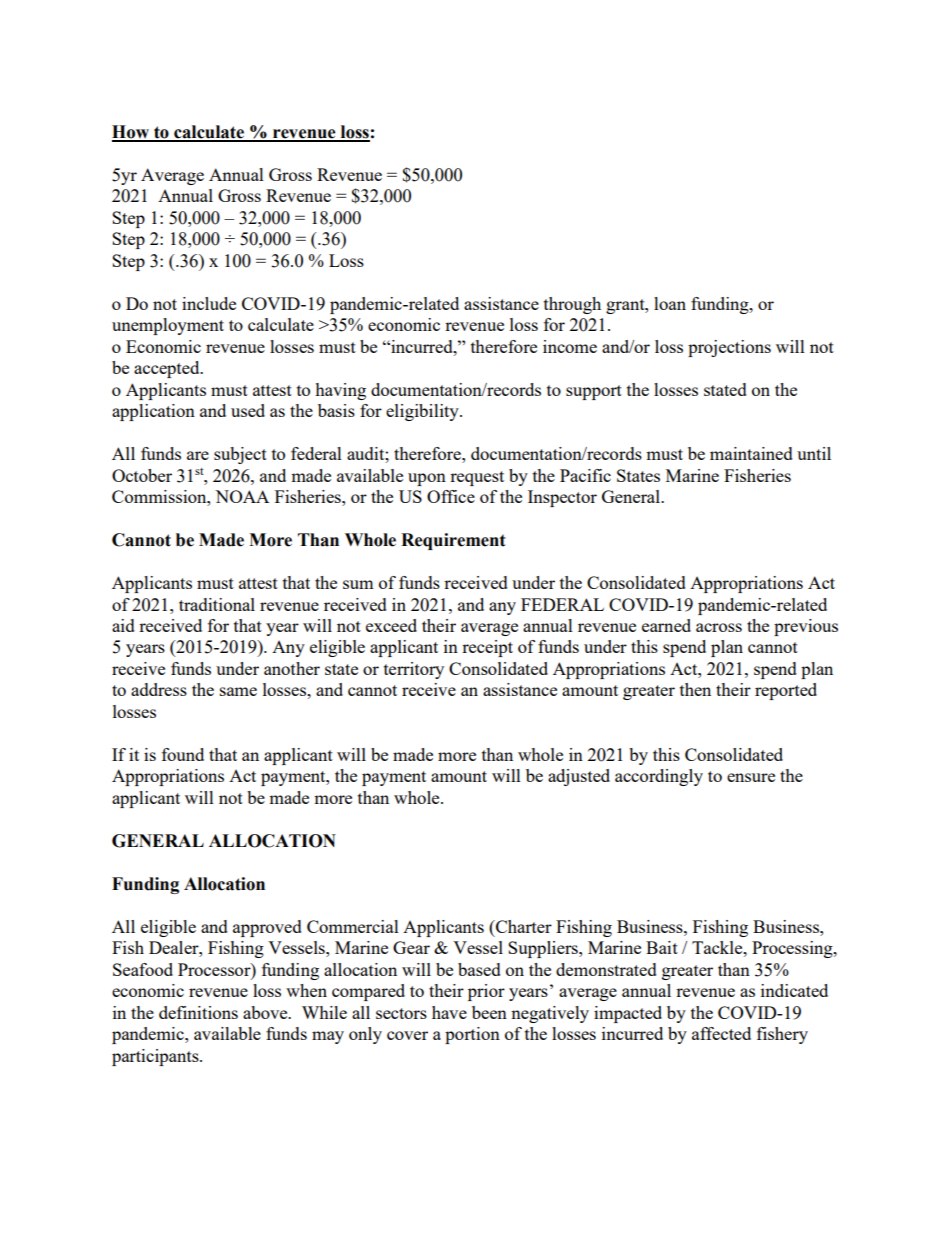 The image size is (952, 1233). I want to click on portion, so click(472, 1035).
